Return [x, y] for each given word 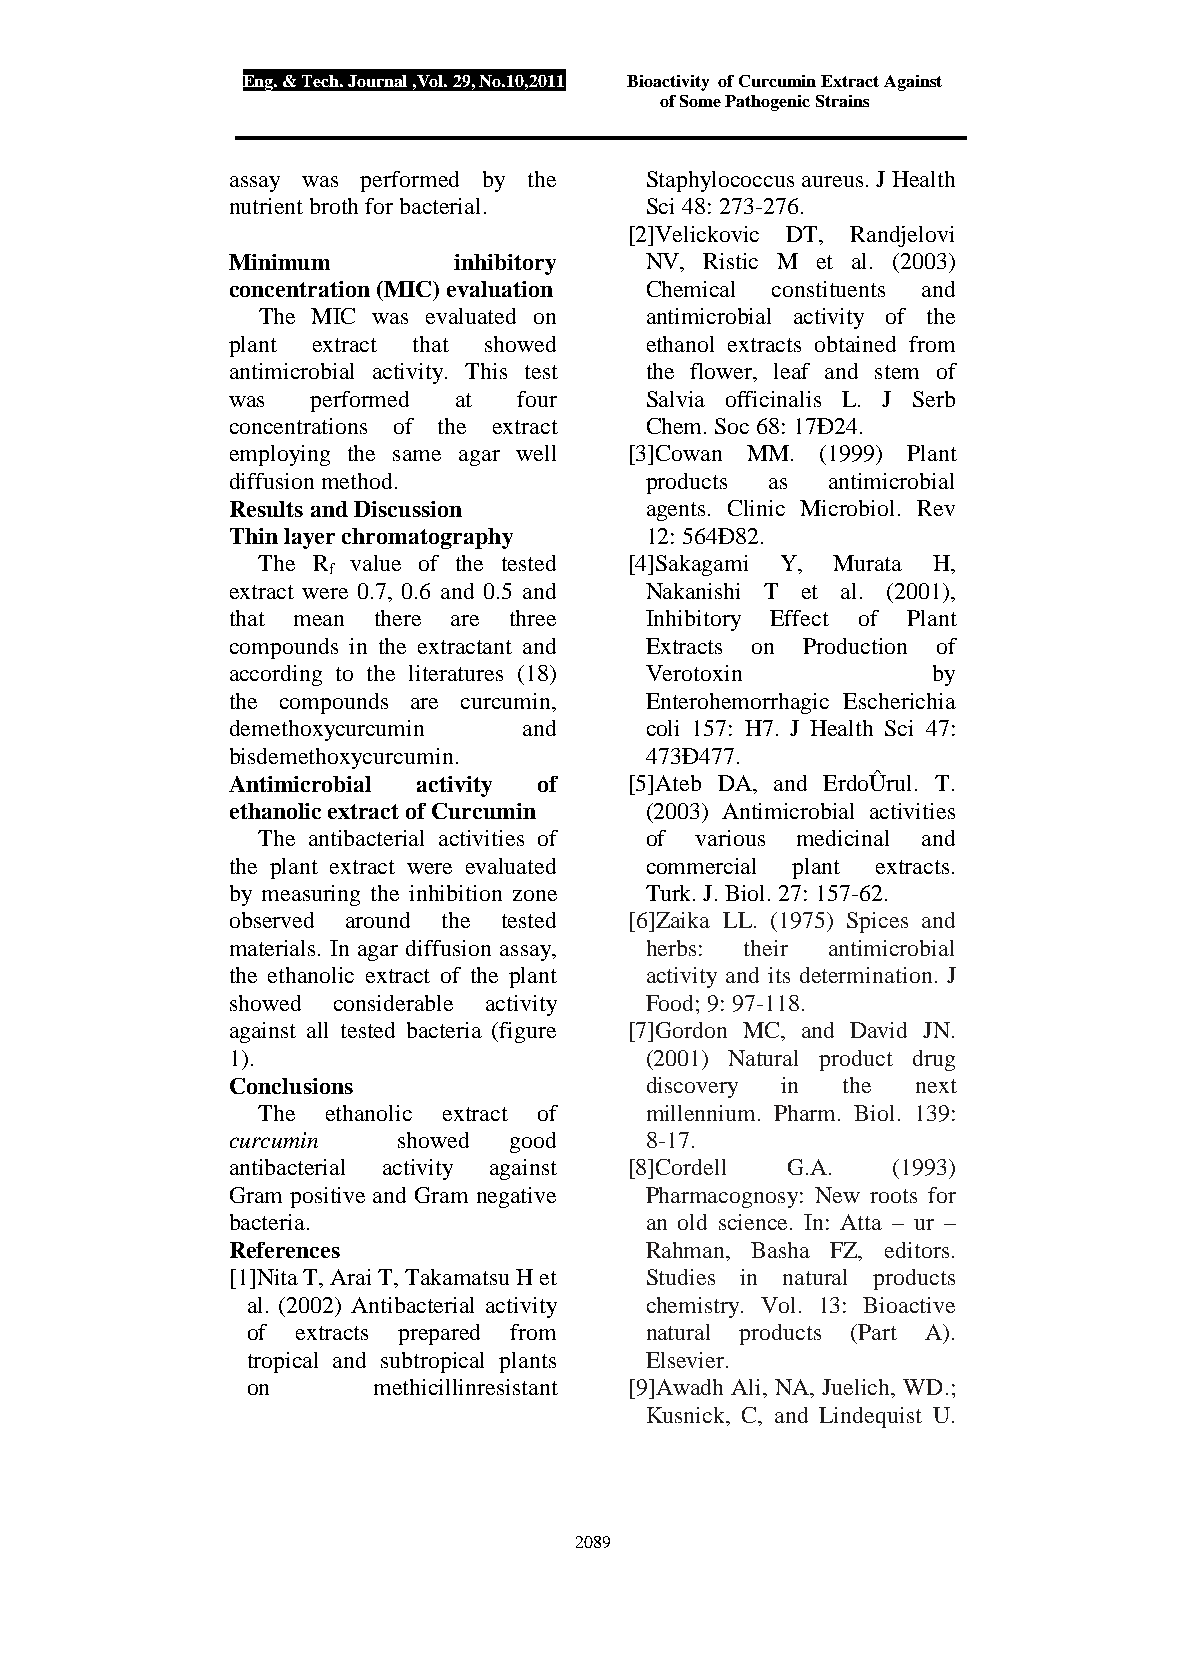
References [285, 1250]
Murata [867, 563]
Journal [377, 81]
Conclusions [291, 1086]
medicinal [843, 838]
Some [700, 101]
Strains [842, 101]
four [537, 399]
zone [535, 895]
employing [280, 455]
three [533, 618]
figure [527, 1032]
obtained [855, 344]
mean [319, 620]
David [878, 1030]
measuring [311, 895]
